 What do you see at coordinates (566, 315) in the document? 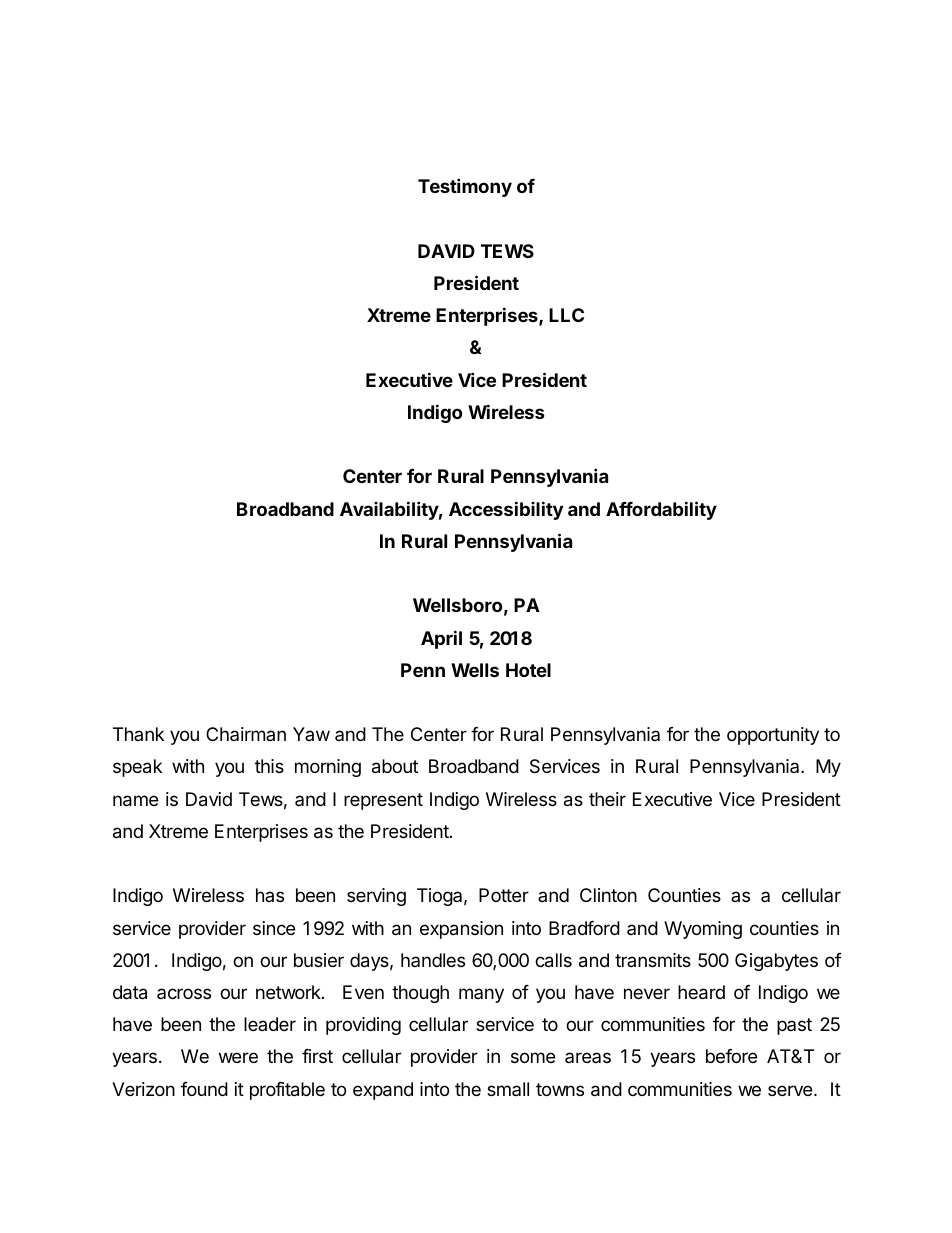
I see `LLC` at bounding box center [566, 315].
